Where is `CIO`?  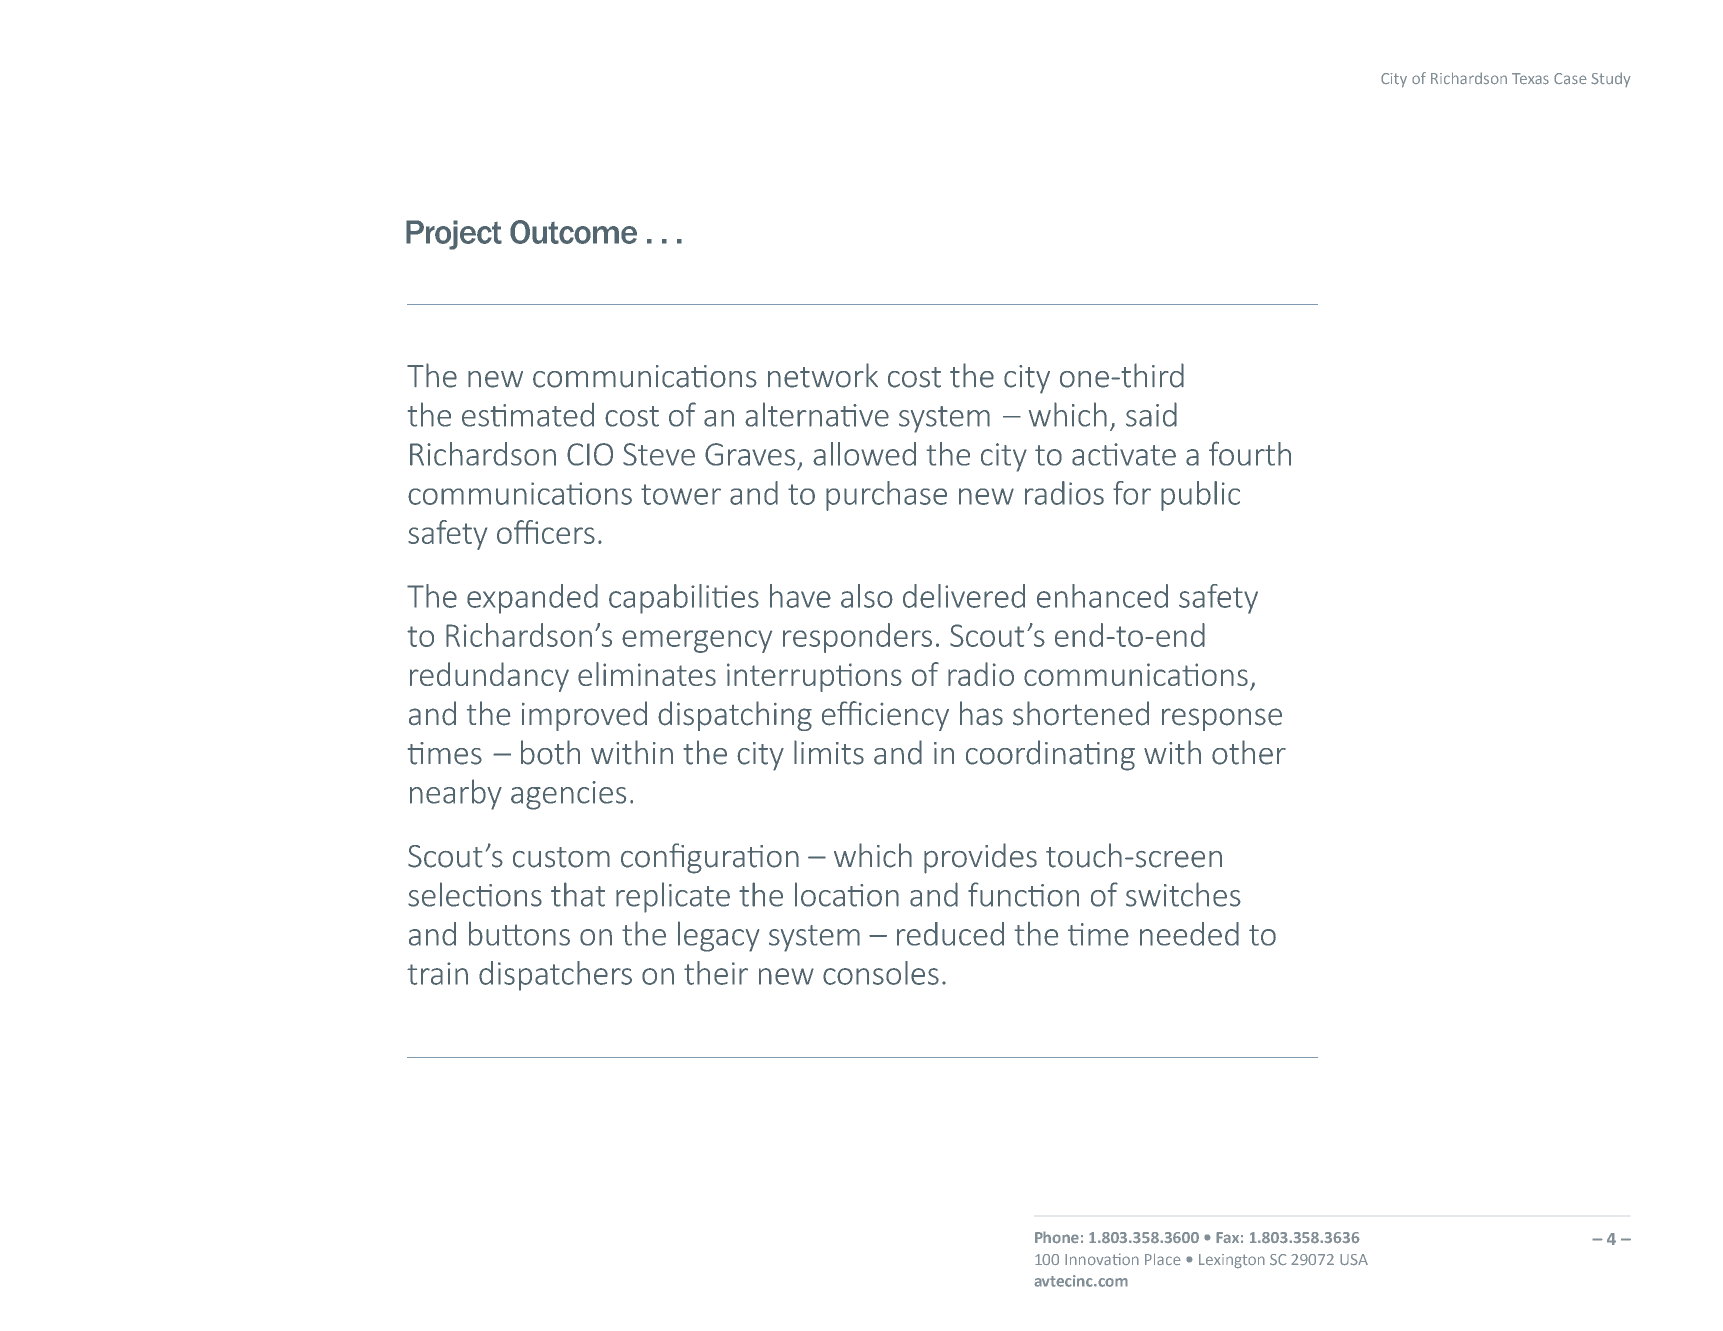 CIO is located at coordinates (590, 454).
